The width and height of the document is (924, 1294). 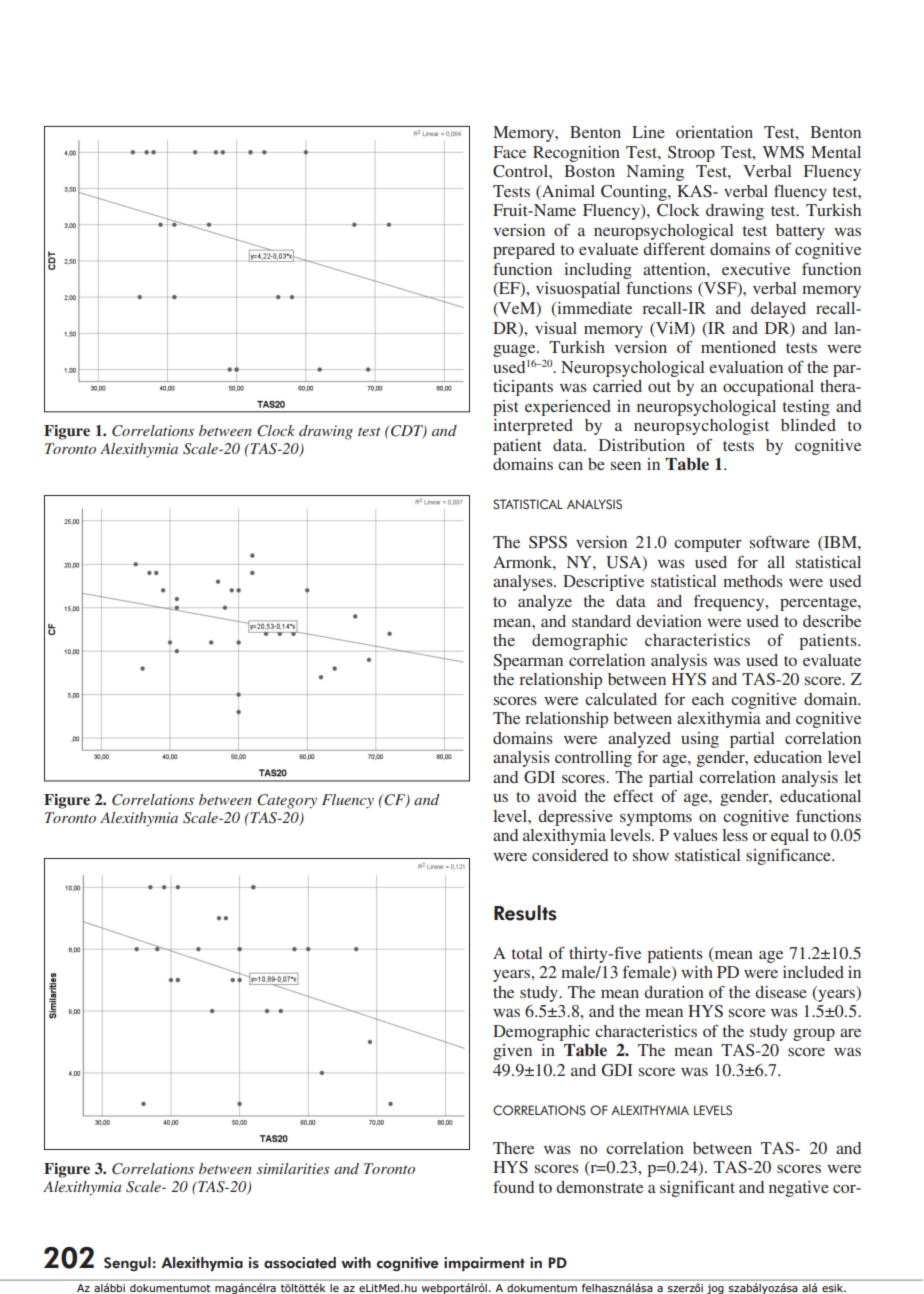 What do you see at coordinates (576, 154) in the document?
I see `Recognition` at bounding box center [576, 154].
